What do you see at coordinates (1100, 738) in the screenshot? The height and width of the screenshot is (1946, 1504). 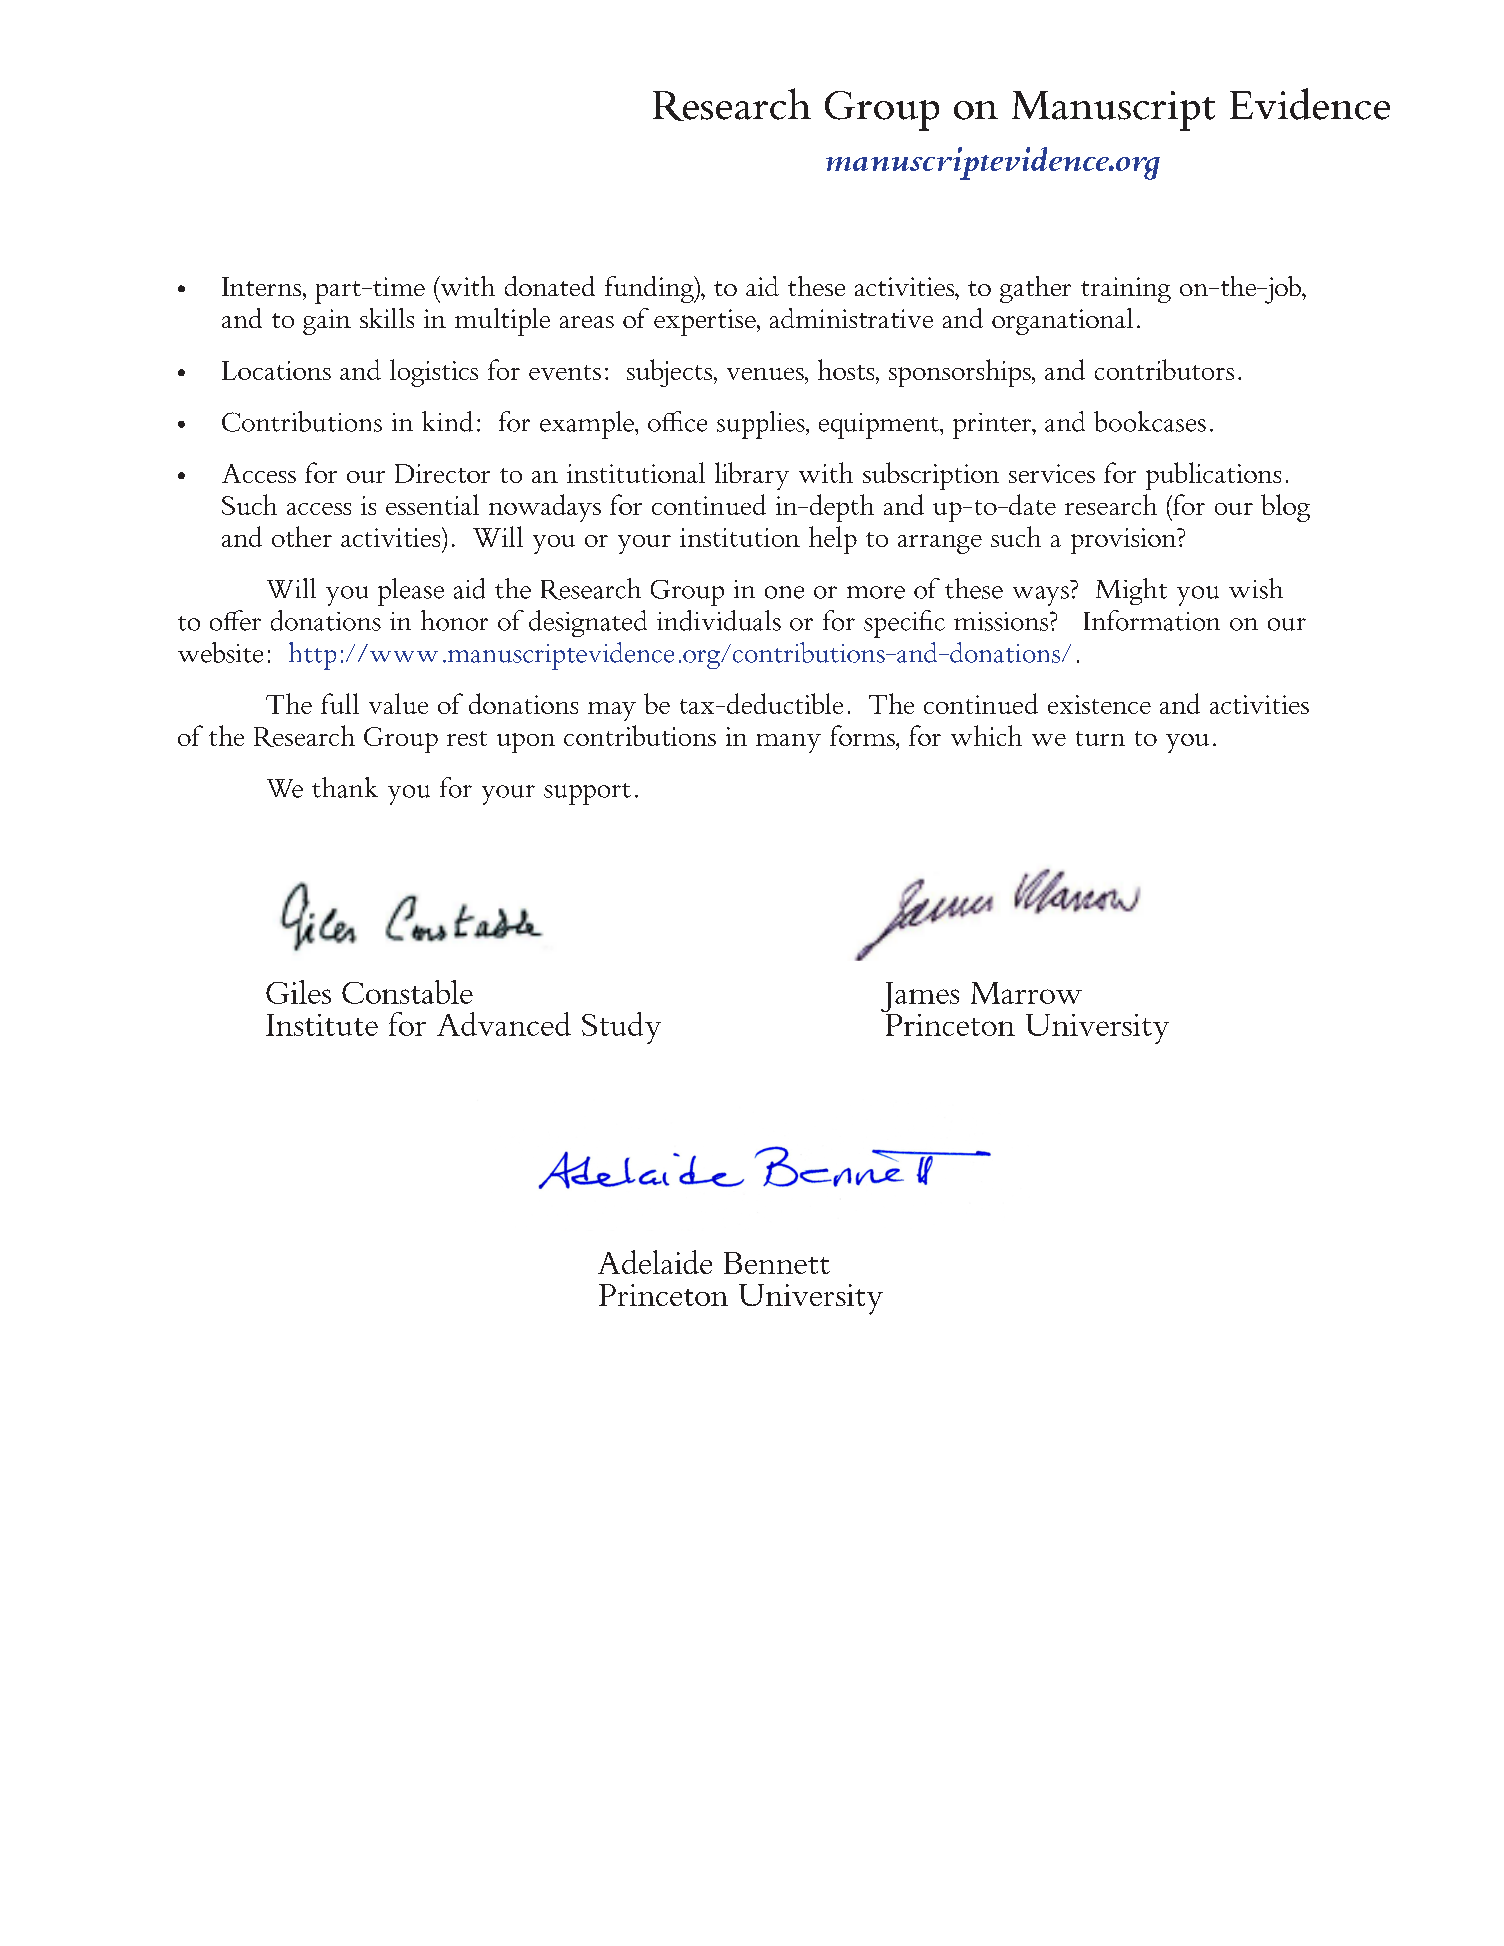 I see `turn` at bounding box center [1100, 738].
